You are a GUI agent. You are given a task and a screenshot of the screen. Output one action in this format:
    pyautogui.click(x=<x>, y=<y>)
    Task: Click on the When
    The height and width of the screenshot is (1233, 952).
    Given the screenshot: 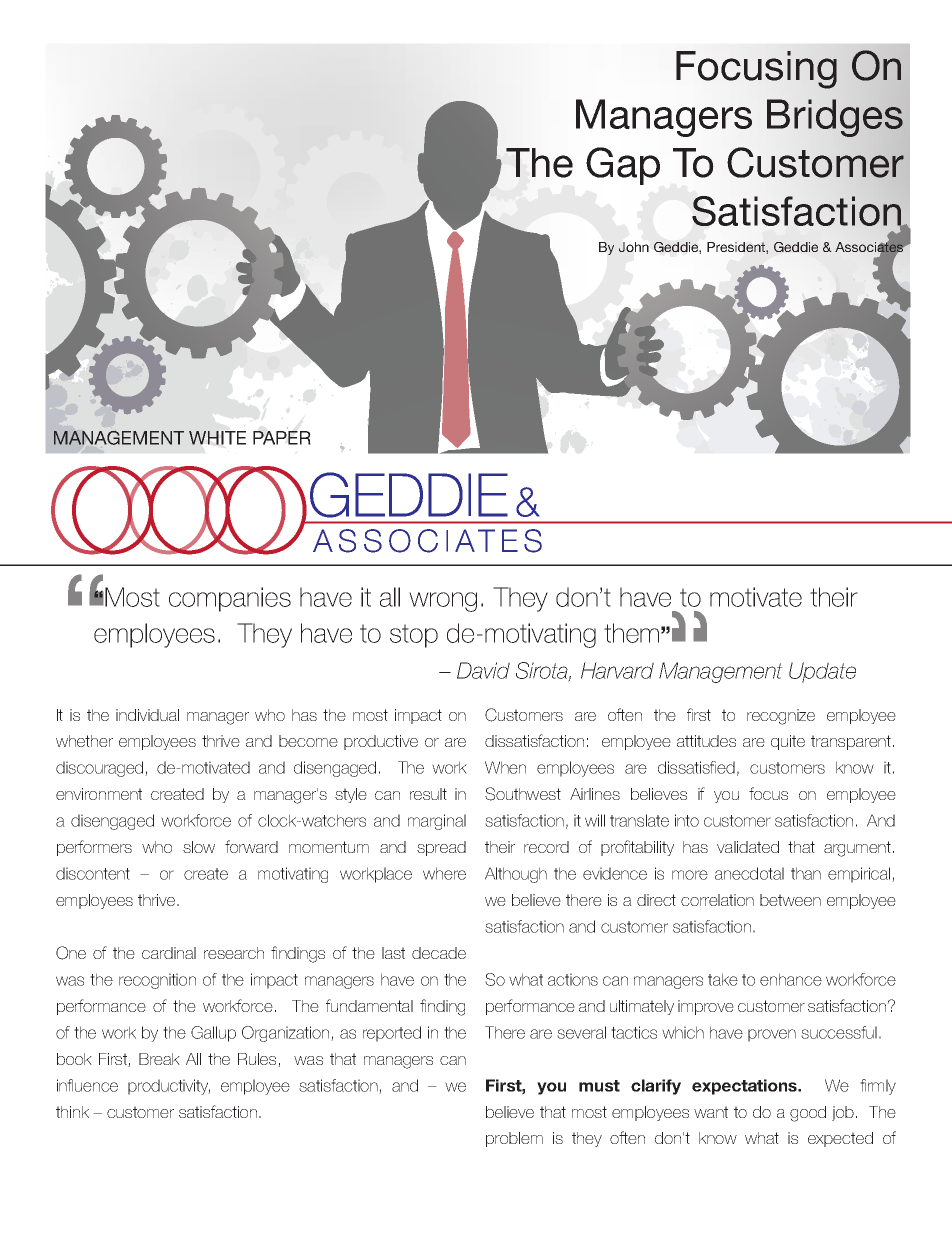 What is the action you would take?
    pyautogui.click(x=505, y=767)
